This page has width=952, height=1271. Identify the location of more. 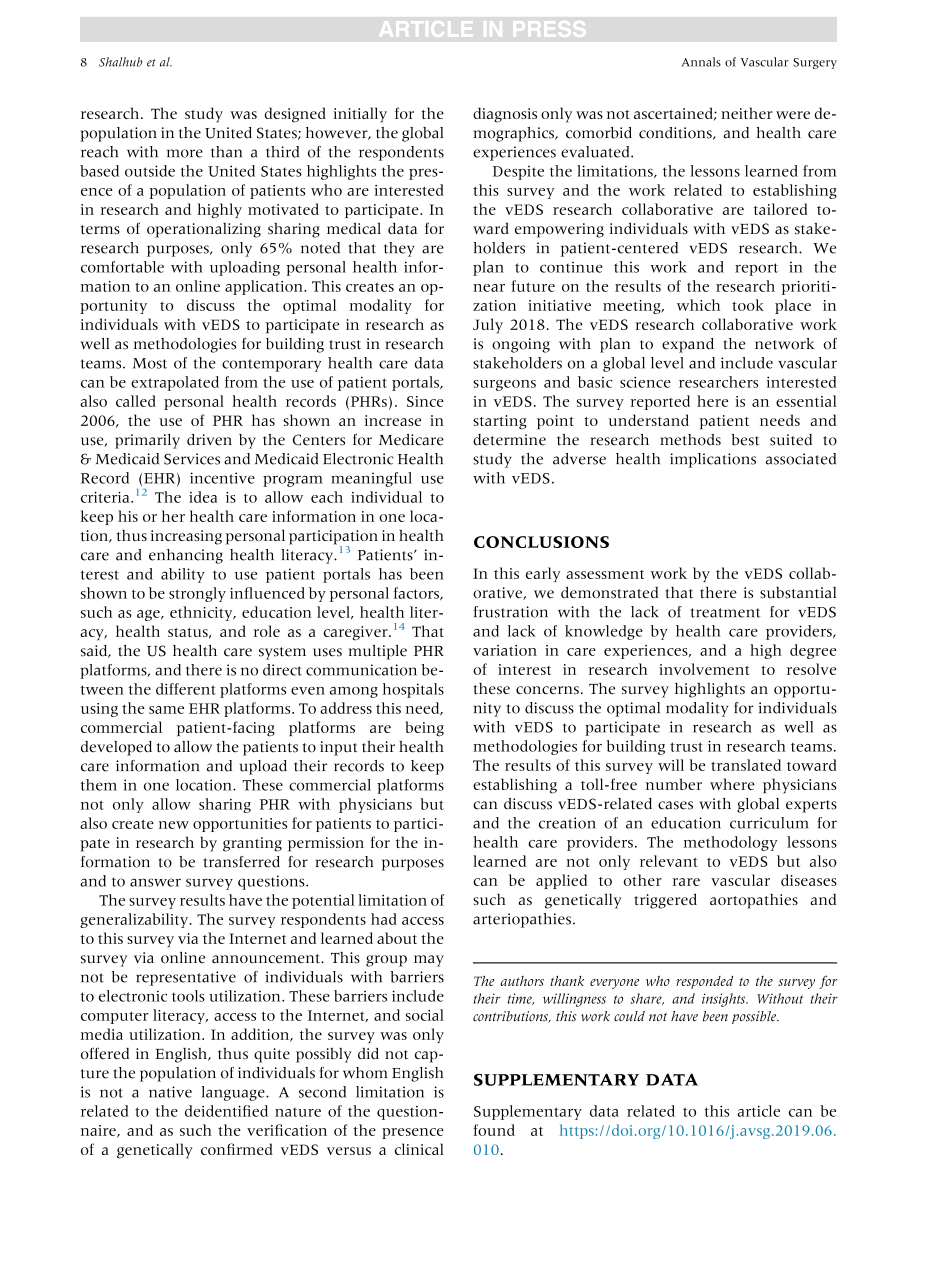
(185, 153).
